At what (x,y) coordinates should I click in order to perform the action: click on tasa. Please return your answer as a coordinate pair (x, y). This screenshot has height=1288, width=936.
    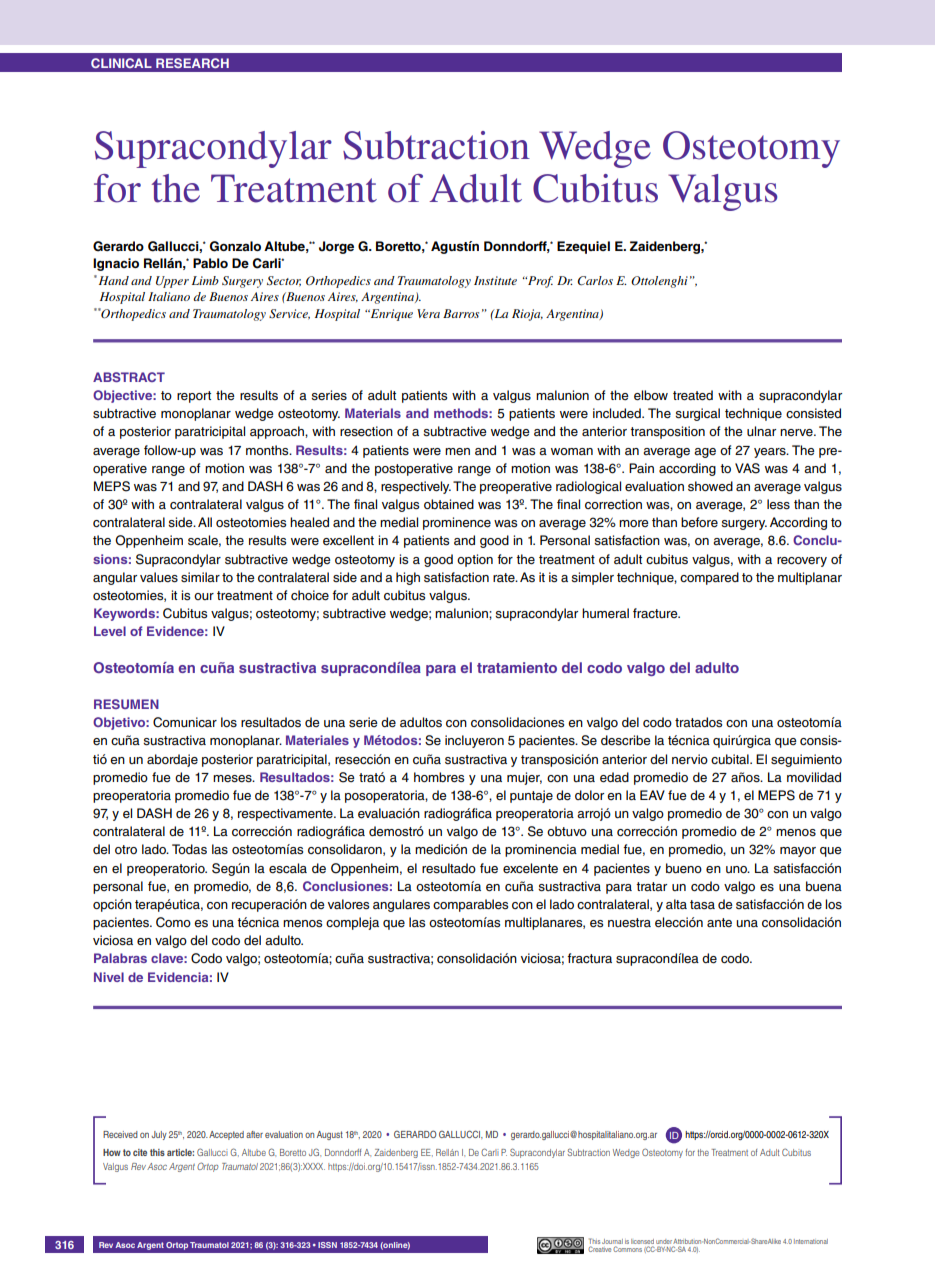
    Looking at the image, I should click on (702, 904).
